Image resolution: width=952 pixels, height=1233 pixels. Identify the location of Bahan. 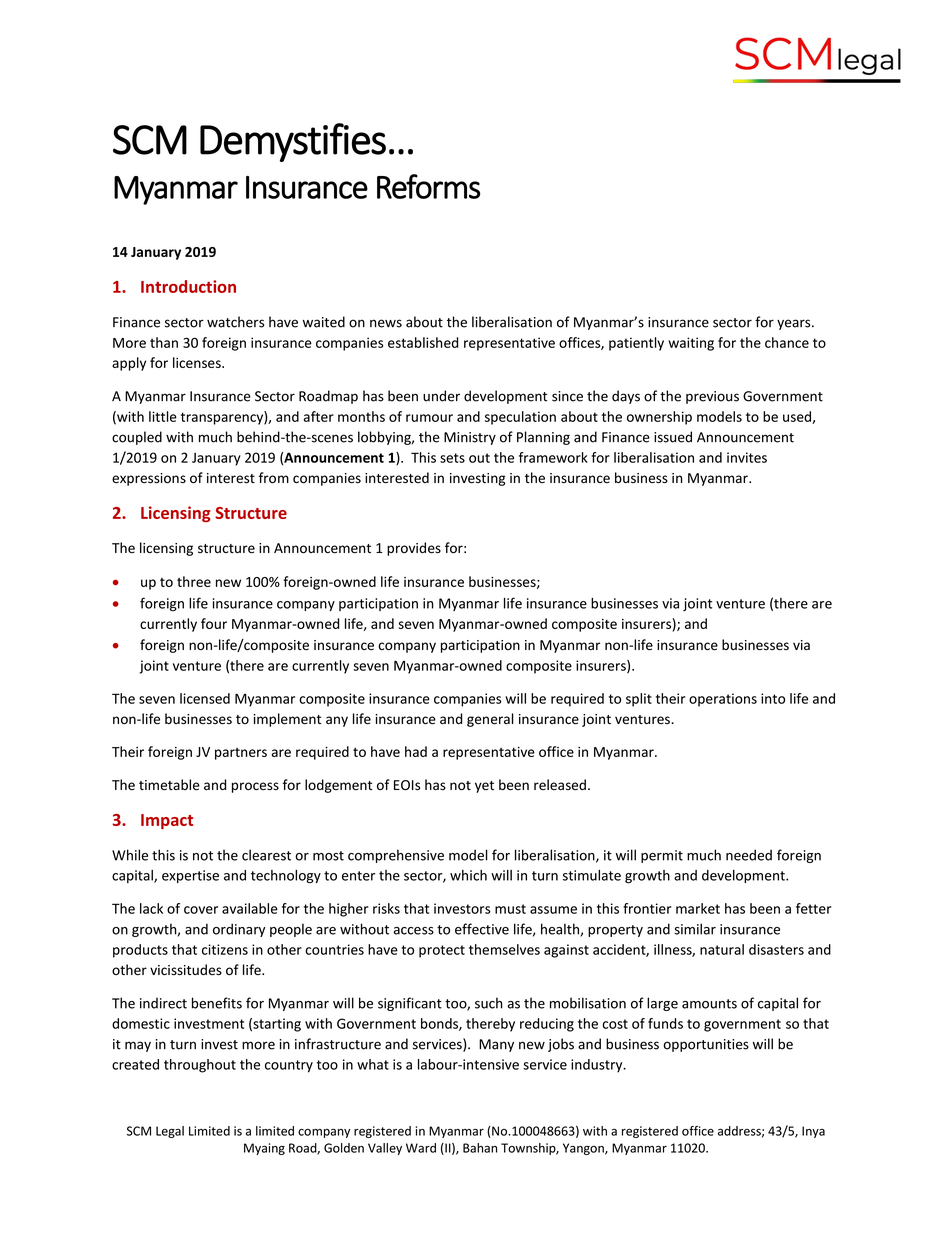
(480, 1148).
